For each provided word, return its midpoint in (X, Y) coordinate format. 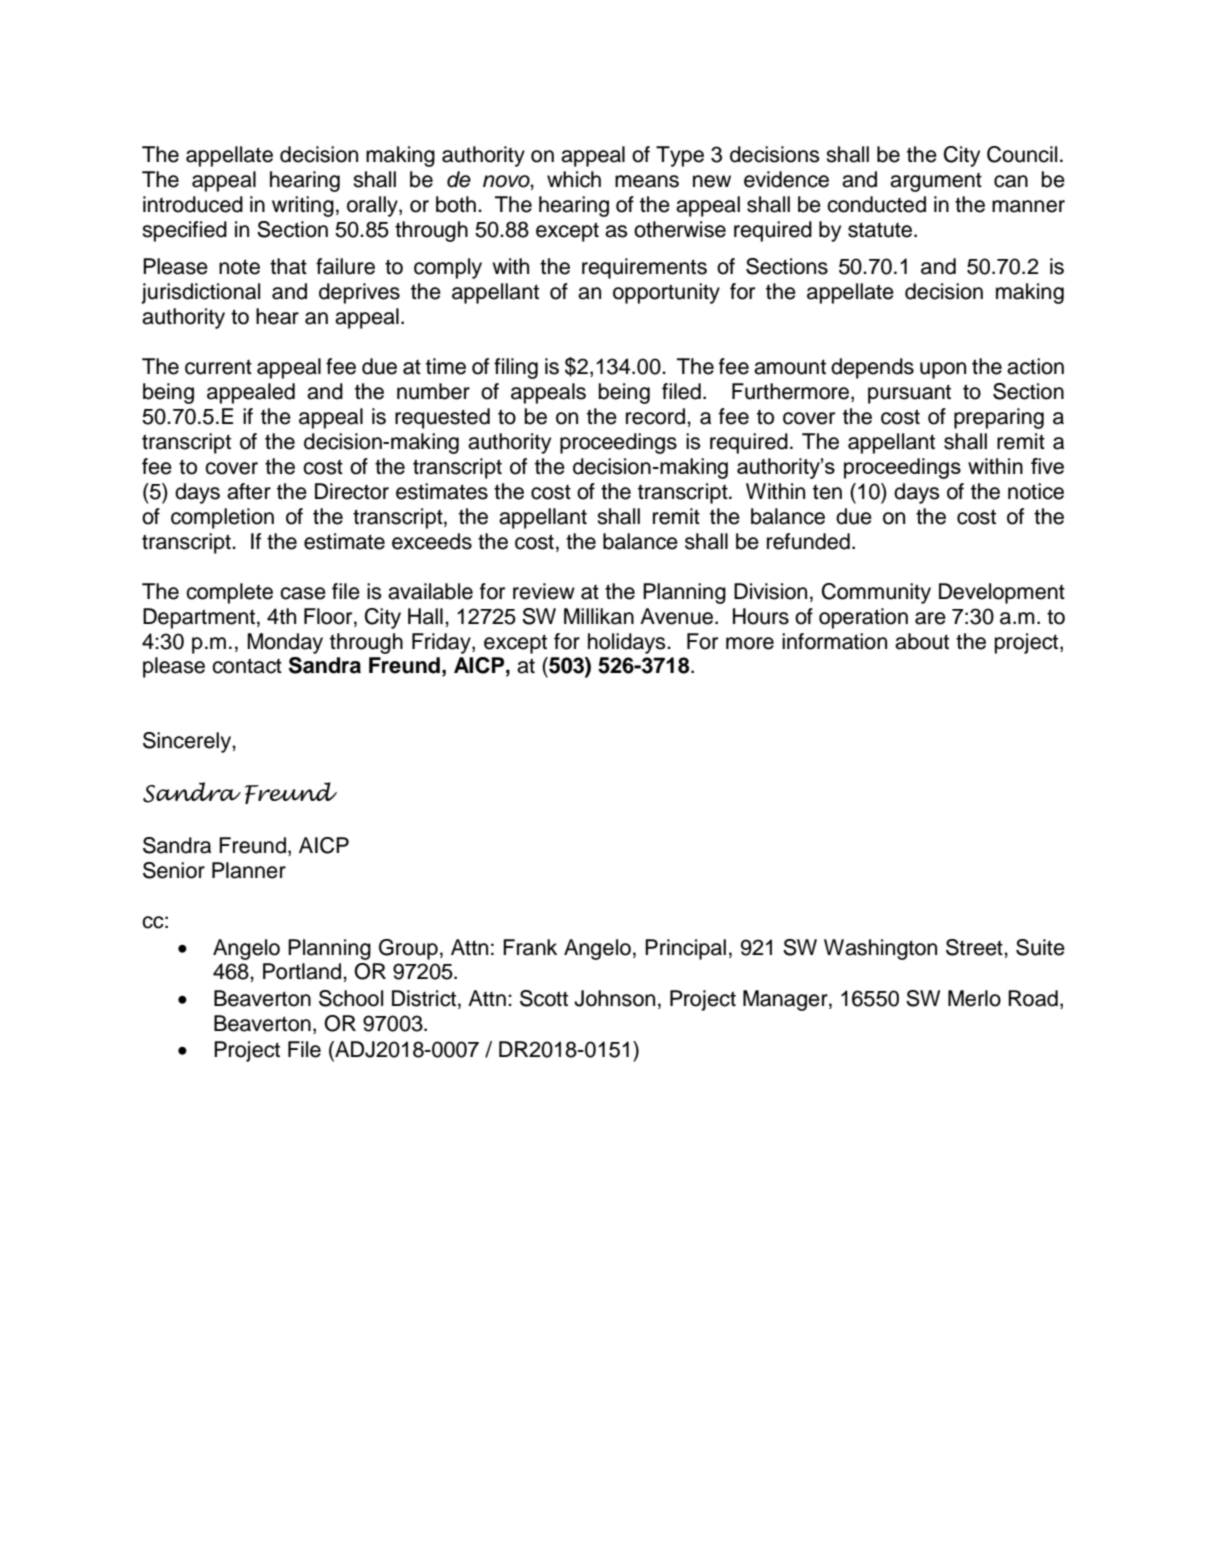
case (303, 593)
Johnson (614, 998)
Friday (442, 643)
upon (943, 370)
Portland (302, 971)
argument (936, 182)
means (647, 181)
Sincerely (188, 742)
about (922, 641)
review (544, 591)
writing (303, 206)
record (657, 416)
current (218, 367)
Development (1002, 593)
